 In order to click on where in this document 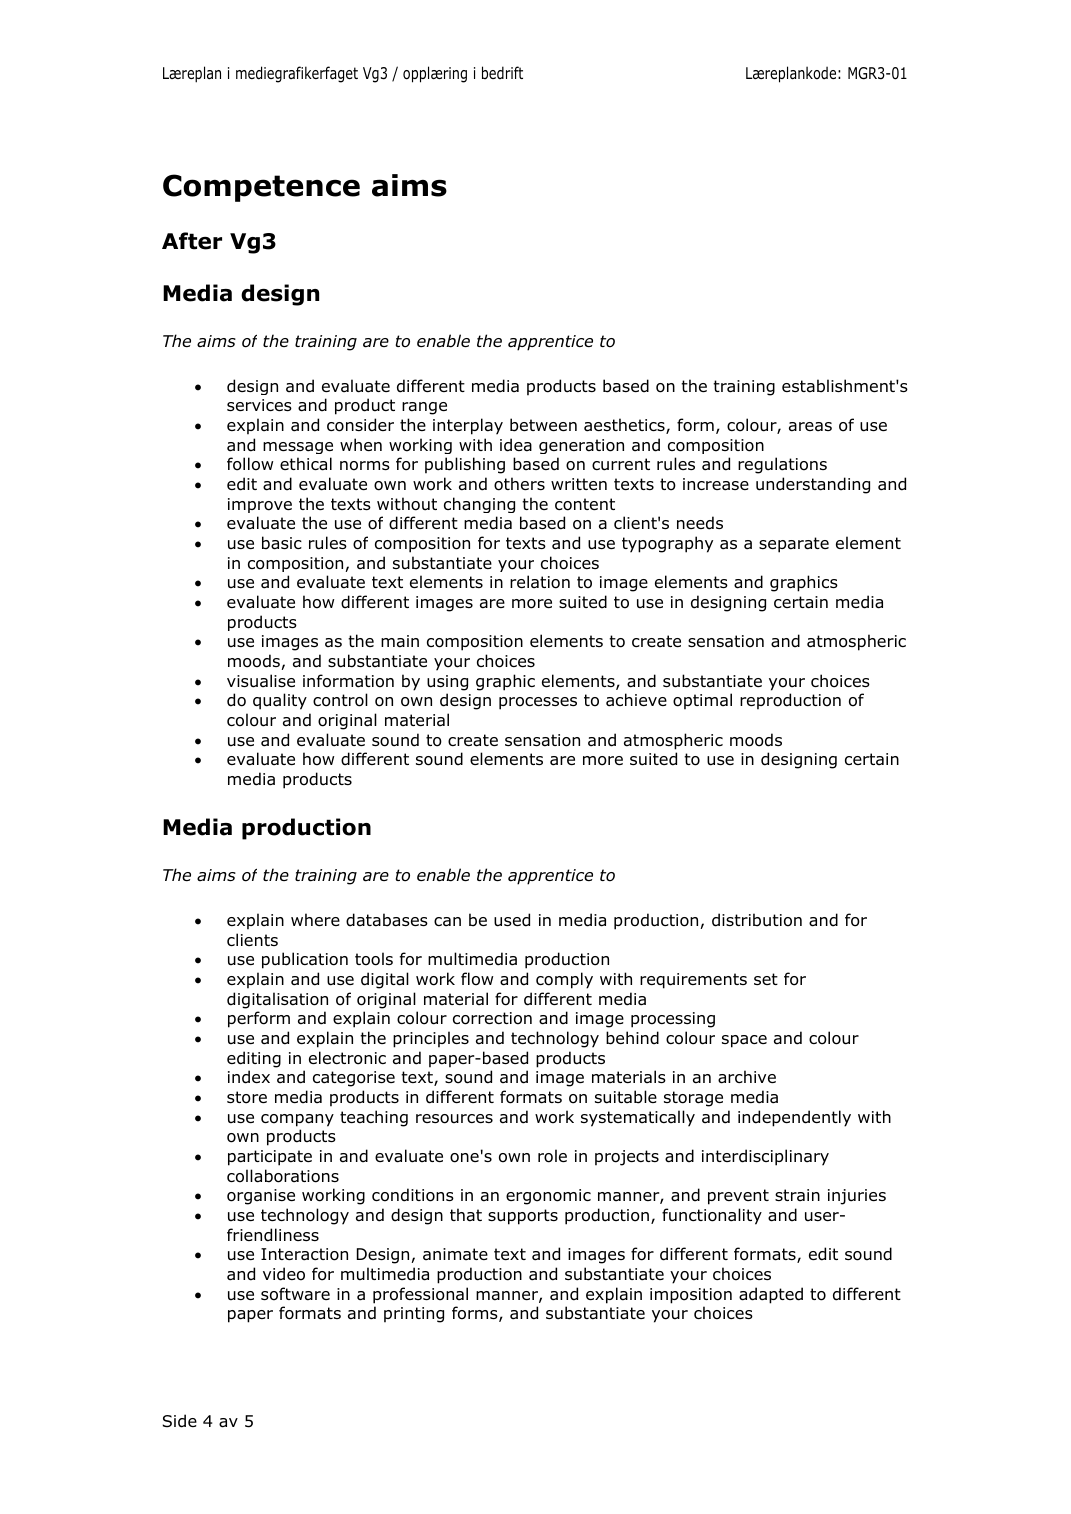, I will do `click(315, 919)`.
